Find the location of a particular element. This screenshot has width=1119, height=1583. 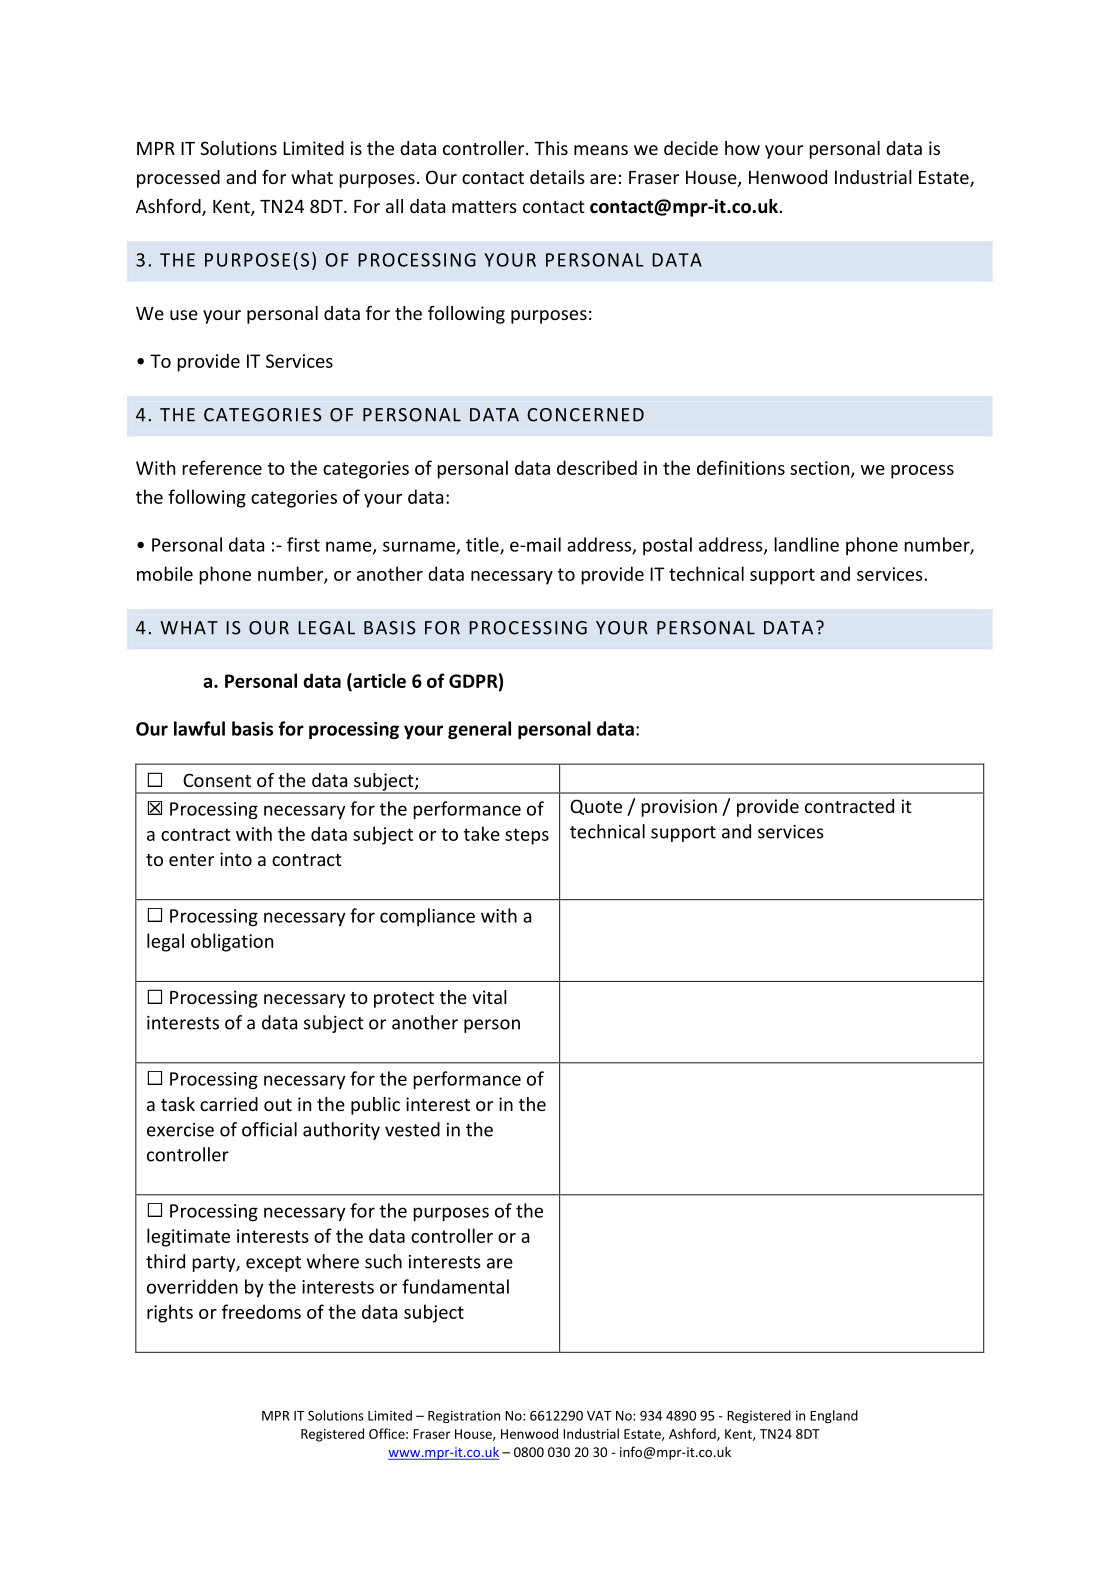

provision is located at coordinates (679, 808).
